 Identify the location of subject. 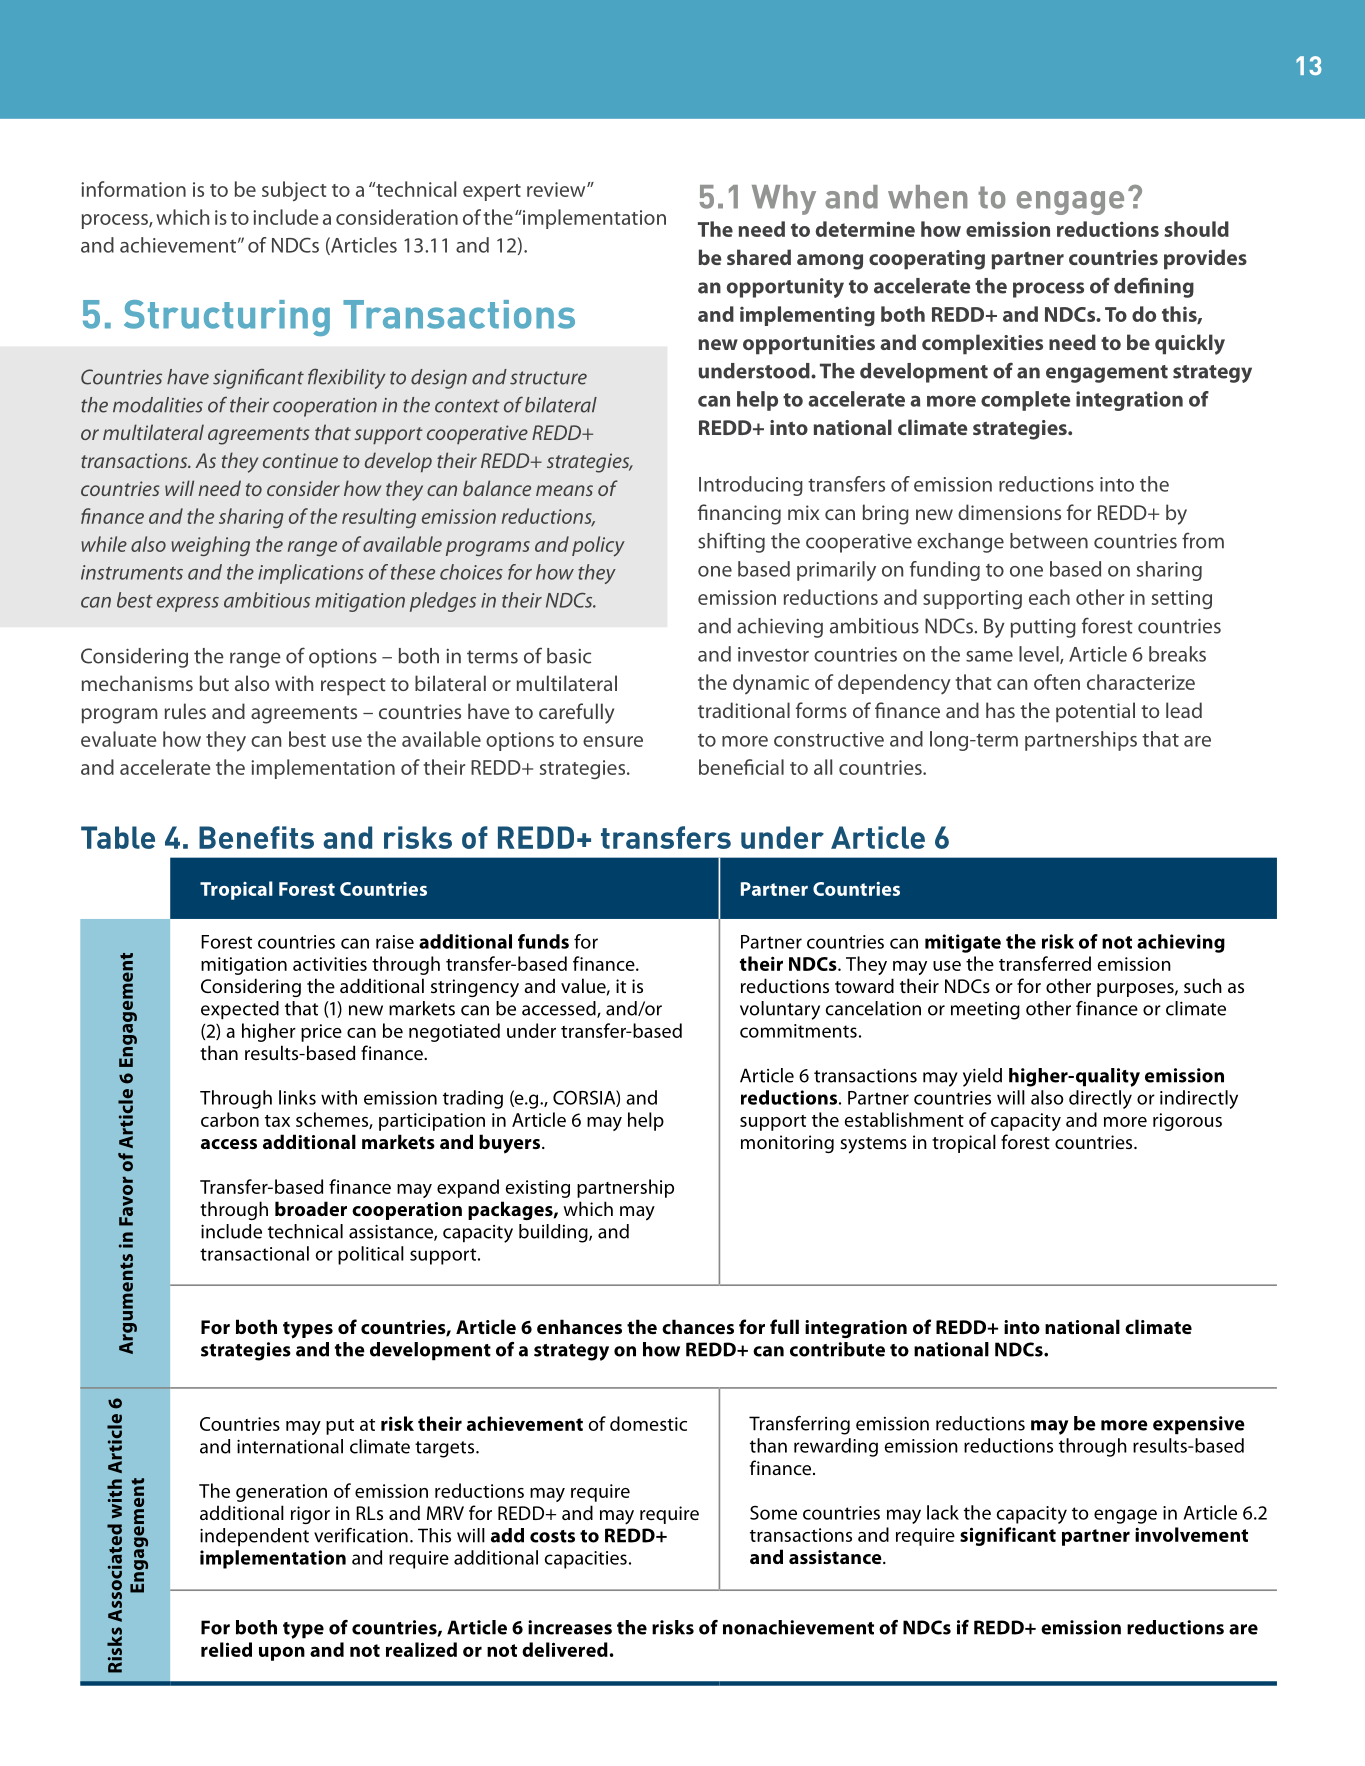
(294, 191).
